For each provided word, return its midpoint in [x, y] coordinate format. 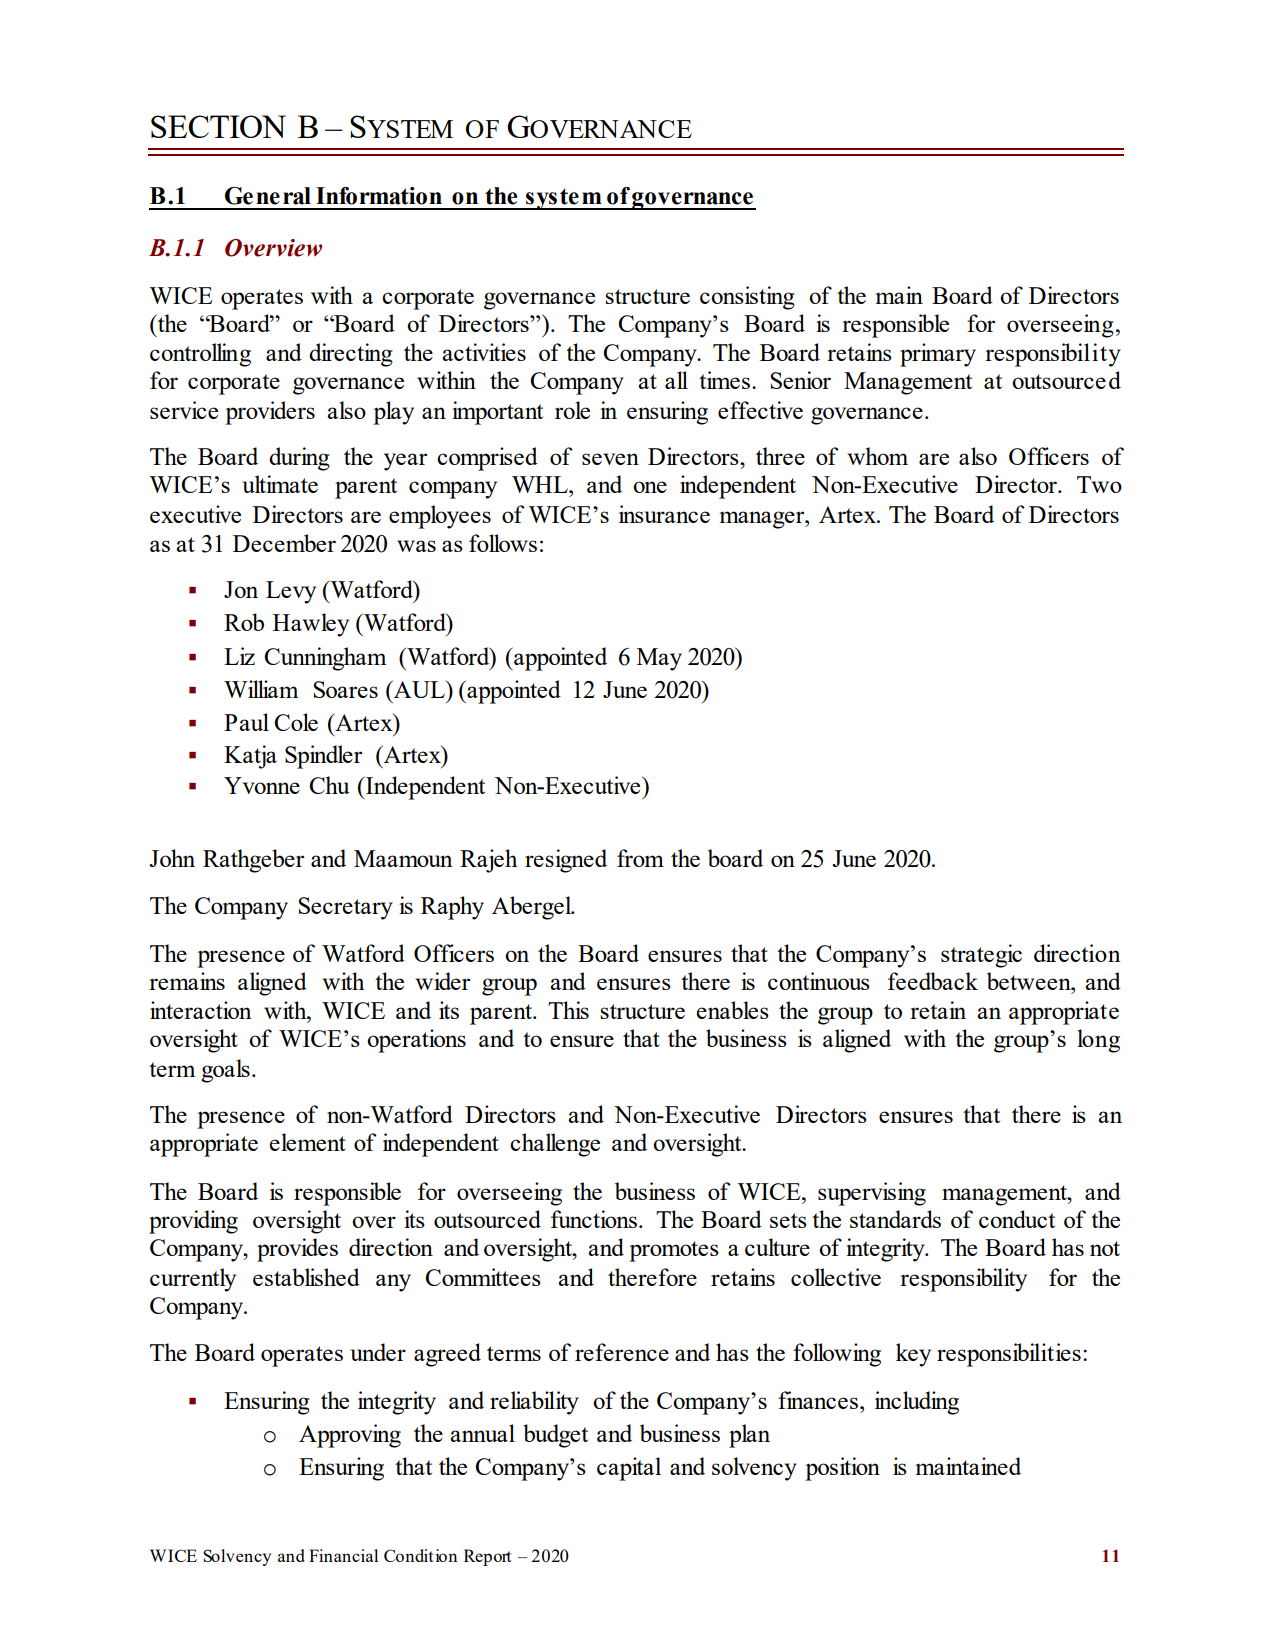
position [842, 1469]
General [268, 196]
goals [225, 1071]
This [568, 1010]
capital [629, 1469]
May [659, 659]
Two [1099, 484]
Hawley [311, 625]
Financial [343, 1555]
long [1098, 1041]
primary [938, 355]
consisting [747, 298]
